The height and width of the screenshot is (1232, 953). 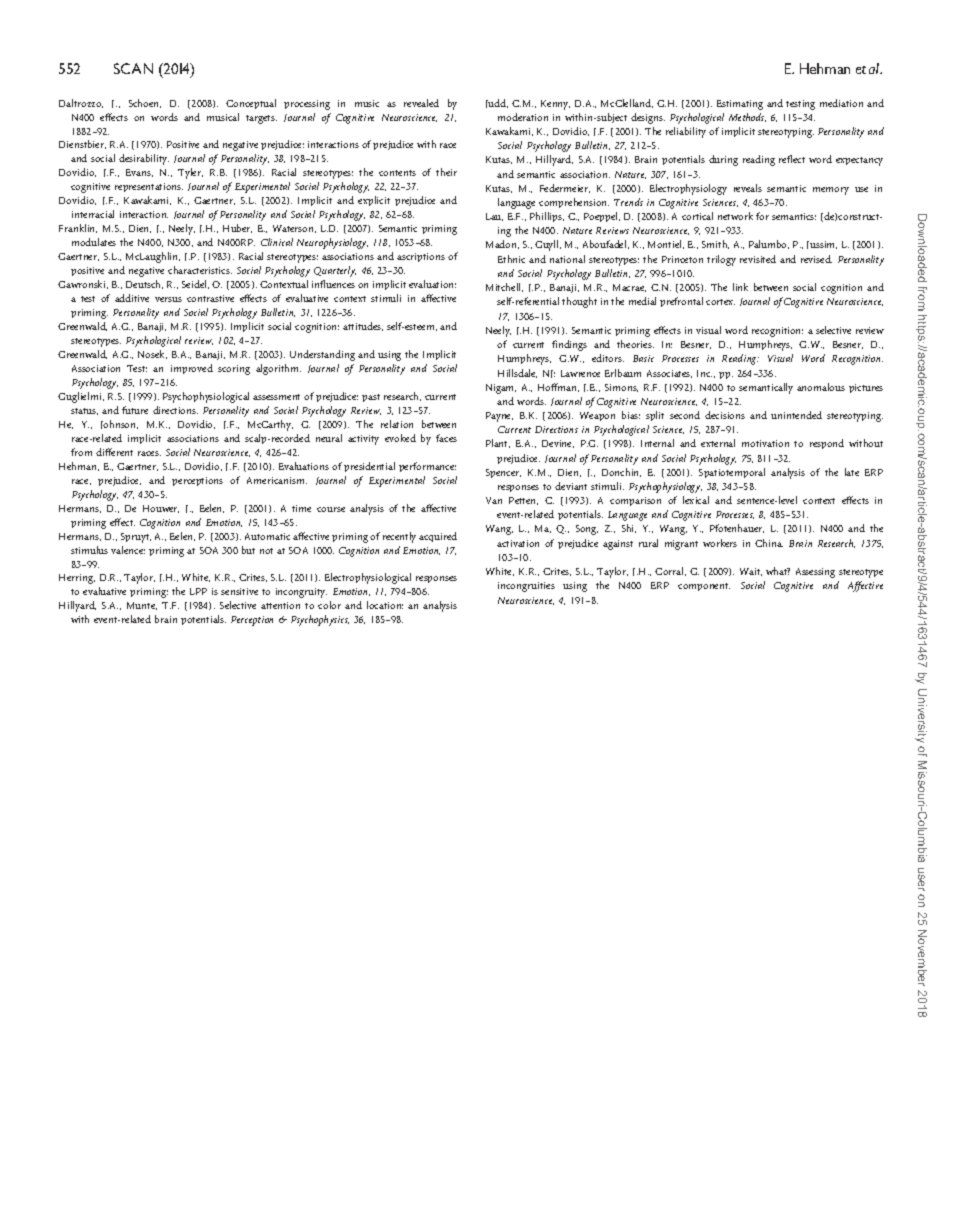 I want to click on moderation, so click(x=523, y=117).
